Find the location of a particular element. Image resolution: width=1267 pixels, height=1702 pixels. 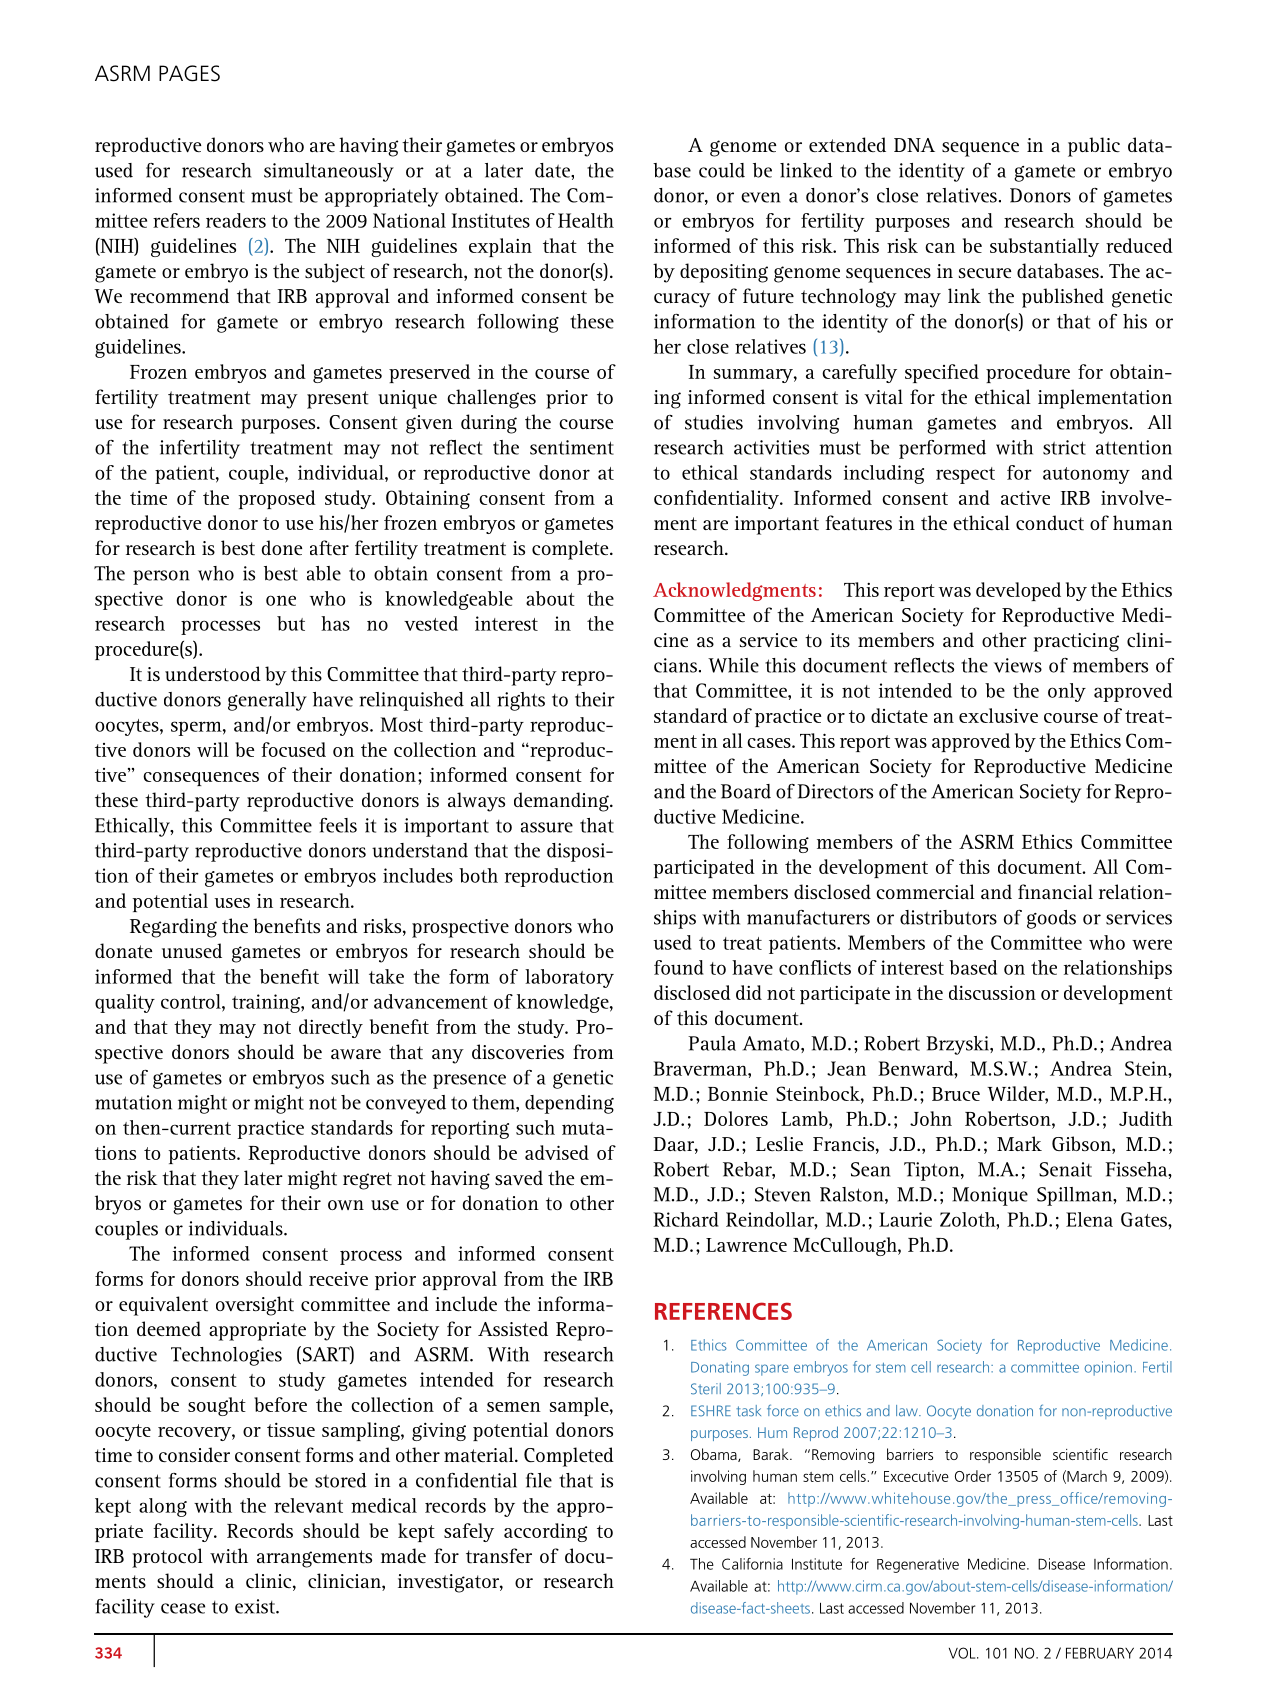

oversight is located at coordinates (255, 1306).
